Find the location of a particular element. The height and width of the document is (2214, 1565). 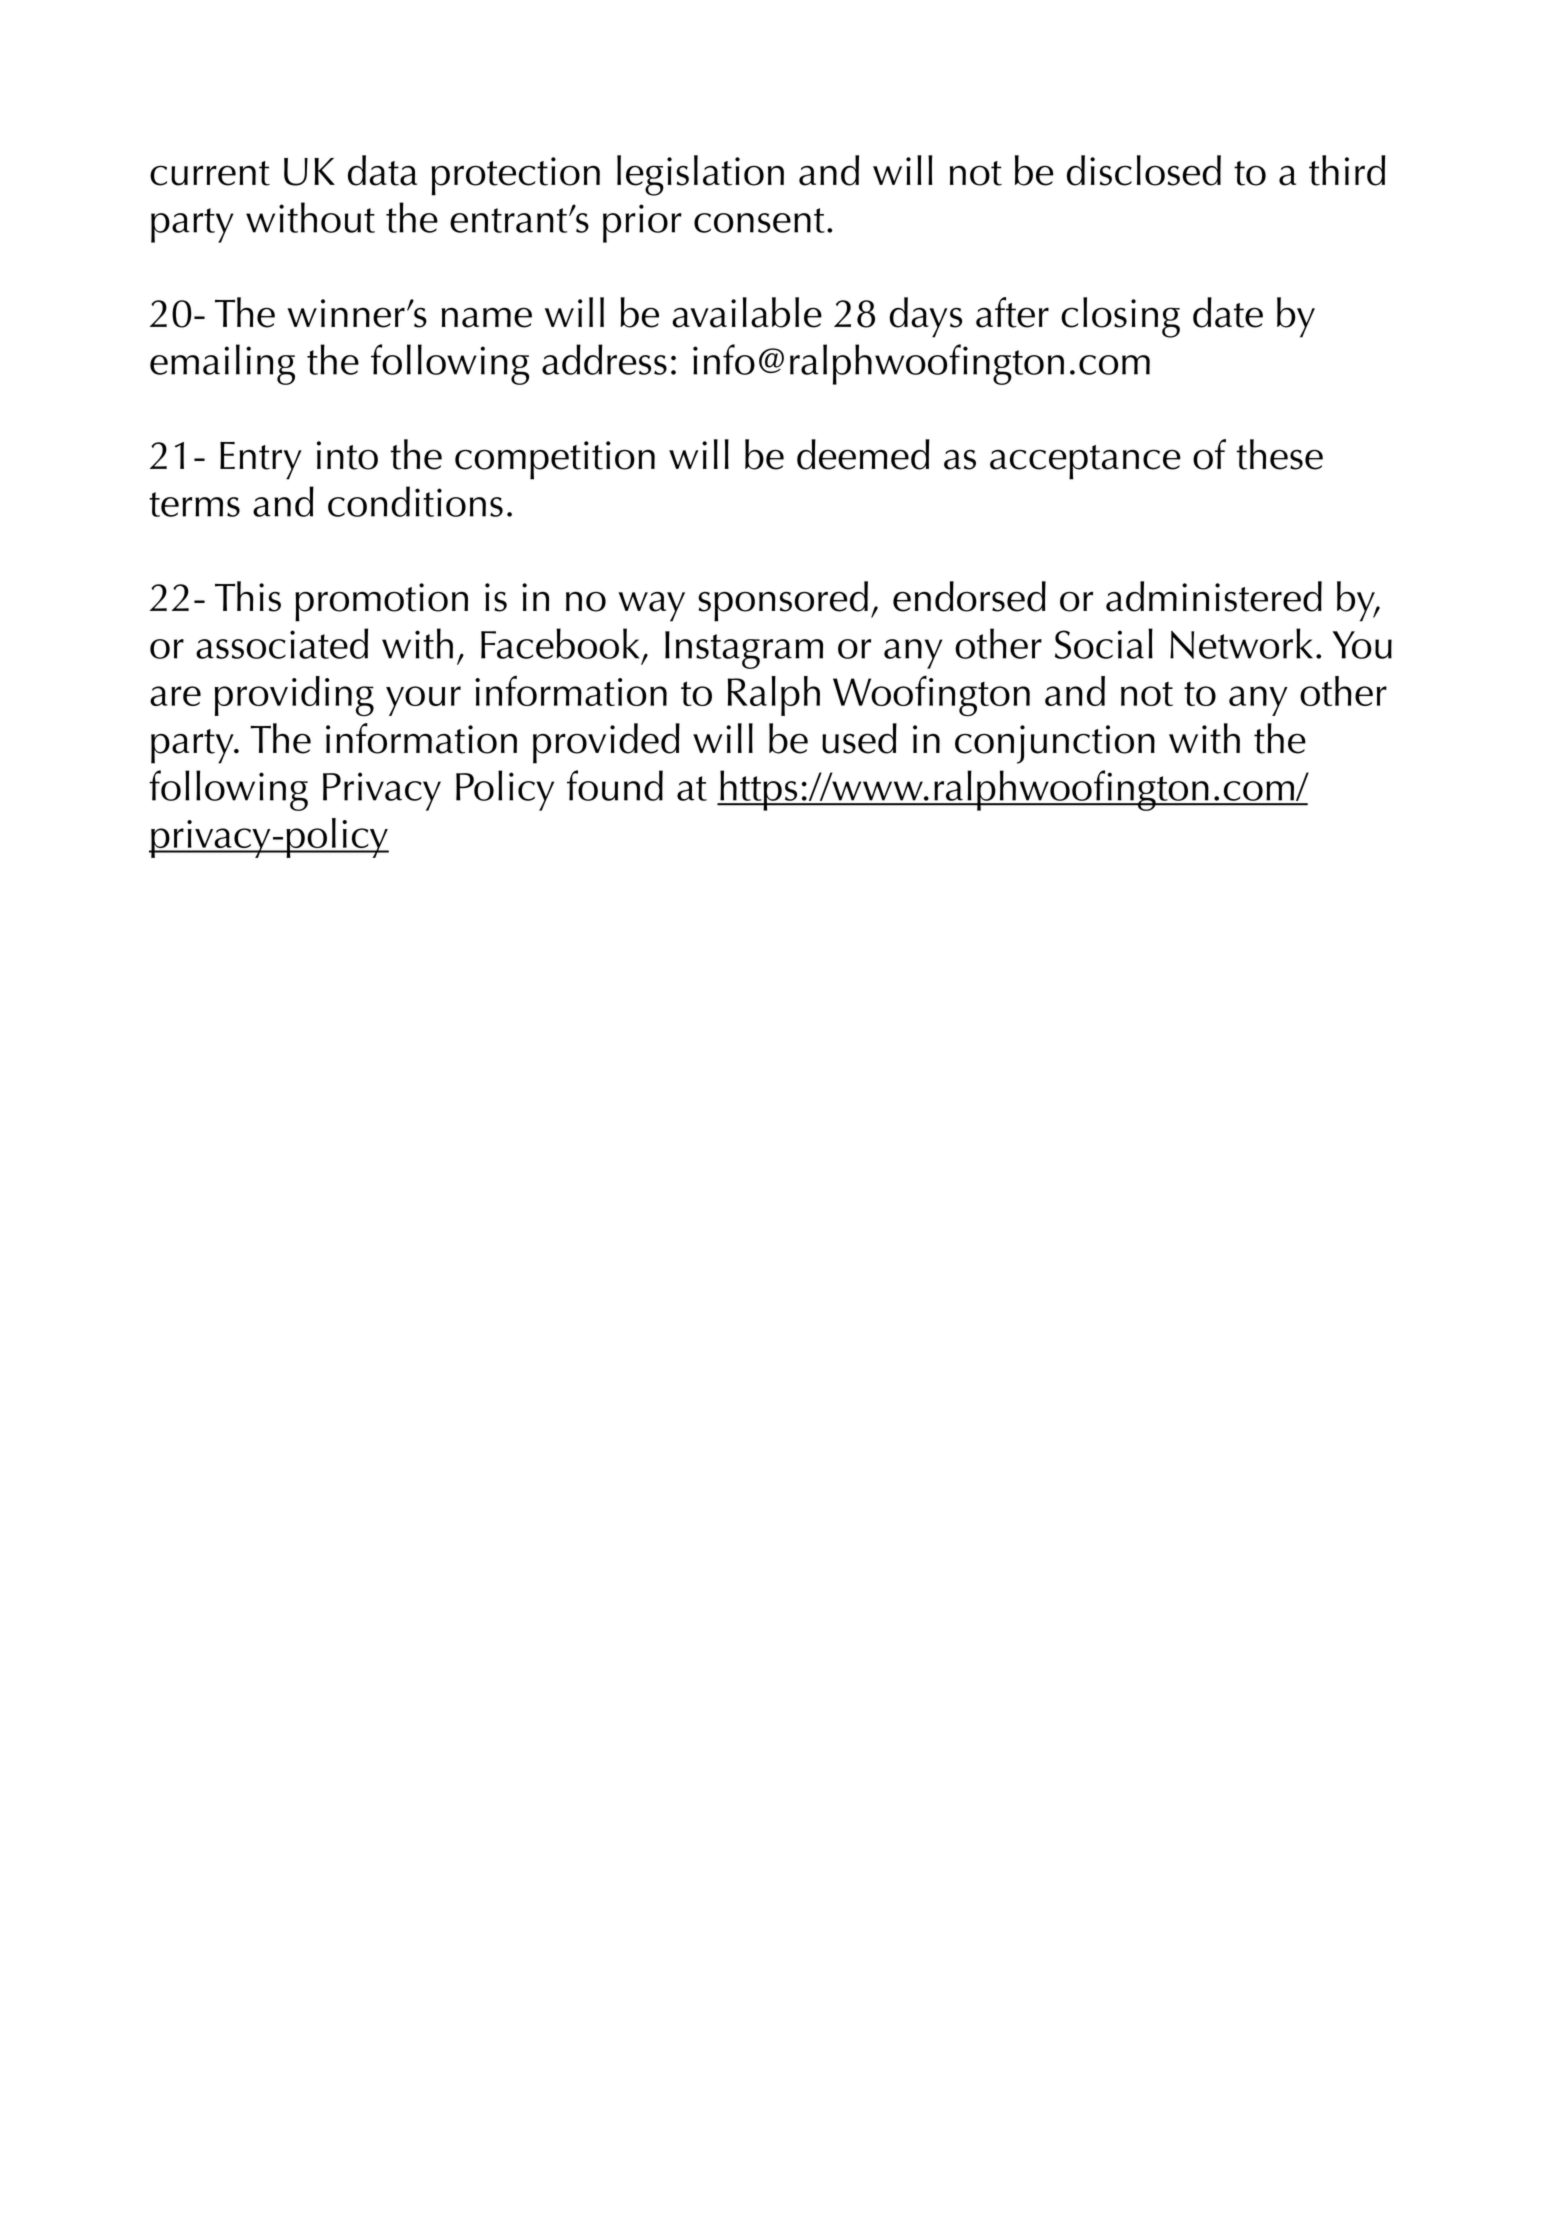

name is located at coordinates (487, 317).
